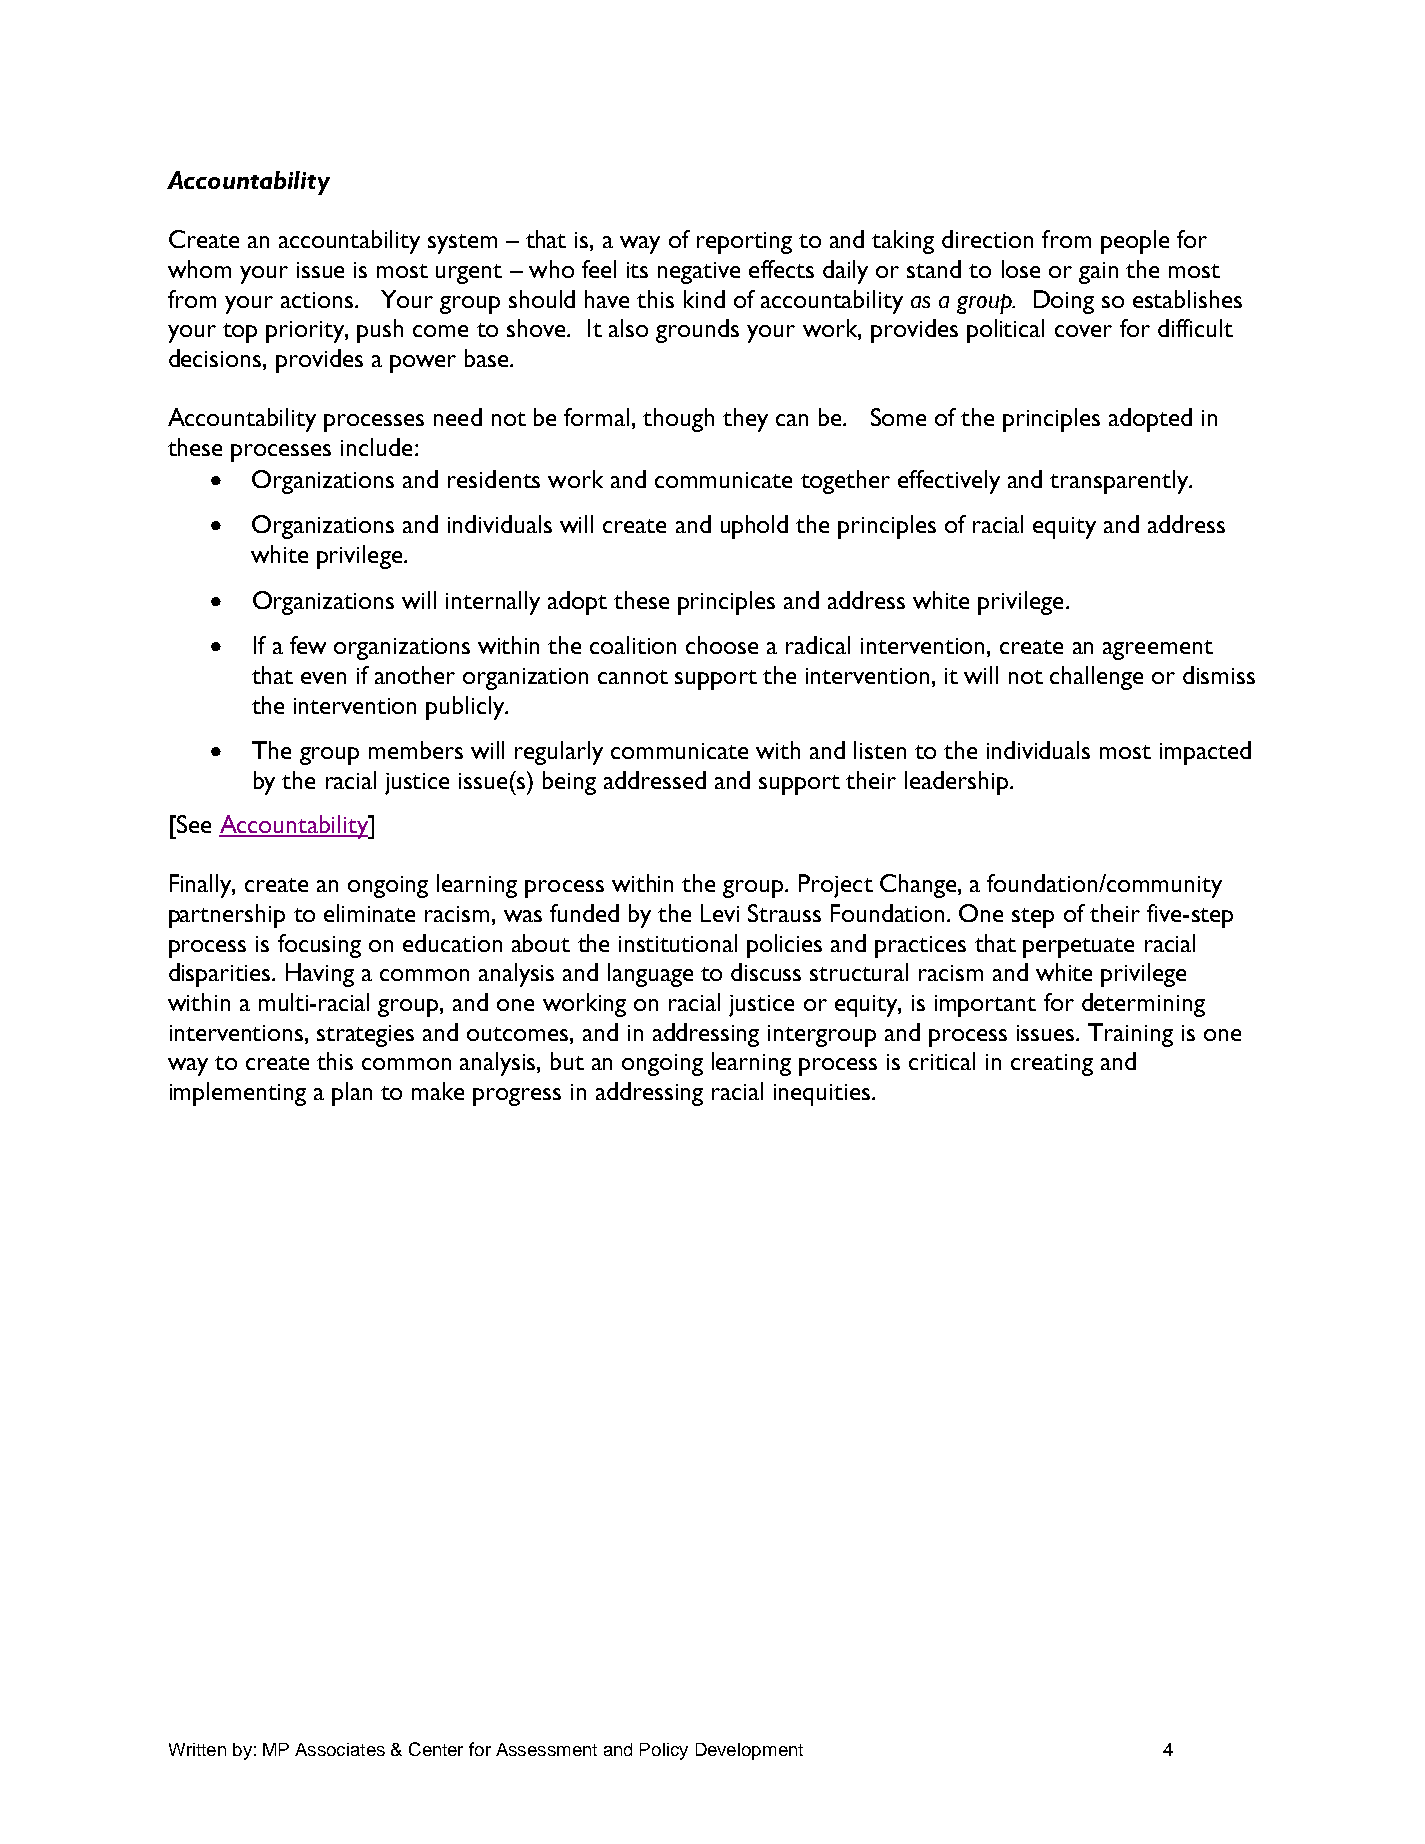 This document has width=1425, height=1844. Describe the element at coordinates (1052, 1065) in the document. I see `creating` at that location.
